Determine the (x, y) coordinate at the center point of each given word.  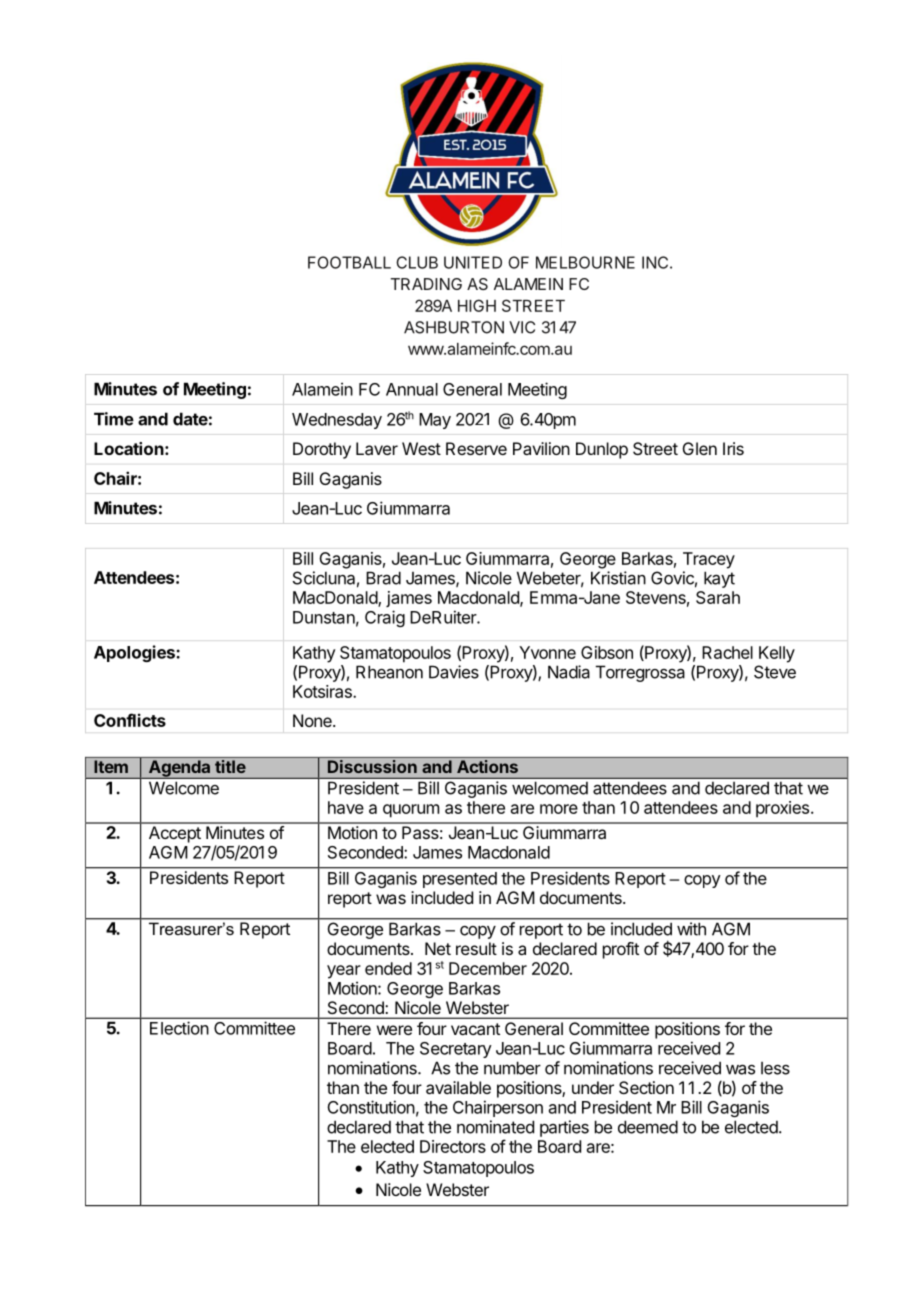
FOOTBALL (349, 262)
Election (179, 1028)
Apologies (135, 653)
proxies (782, 809)
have (346, 807)
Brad (383, 578)
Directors (453, 1146)
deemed (648, 1127)
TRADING (426, 284)
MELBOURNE (585, 262)
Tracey (709, 560)
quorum (411, 811)
